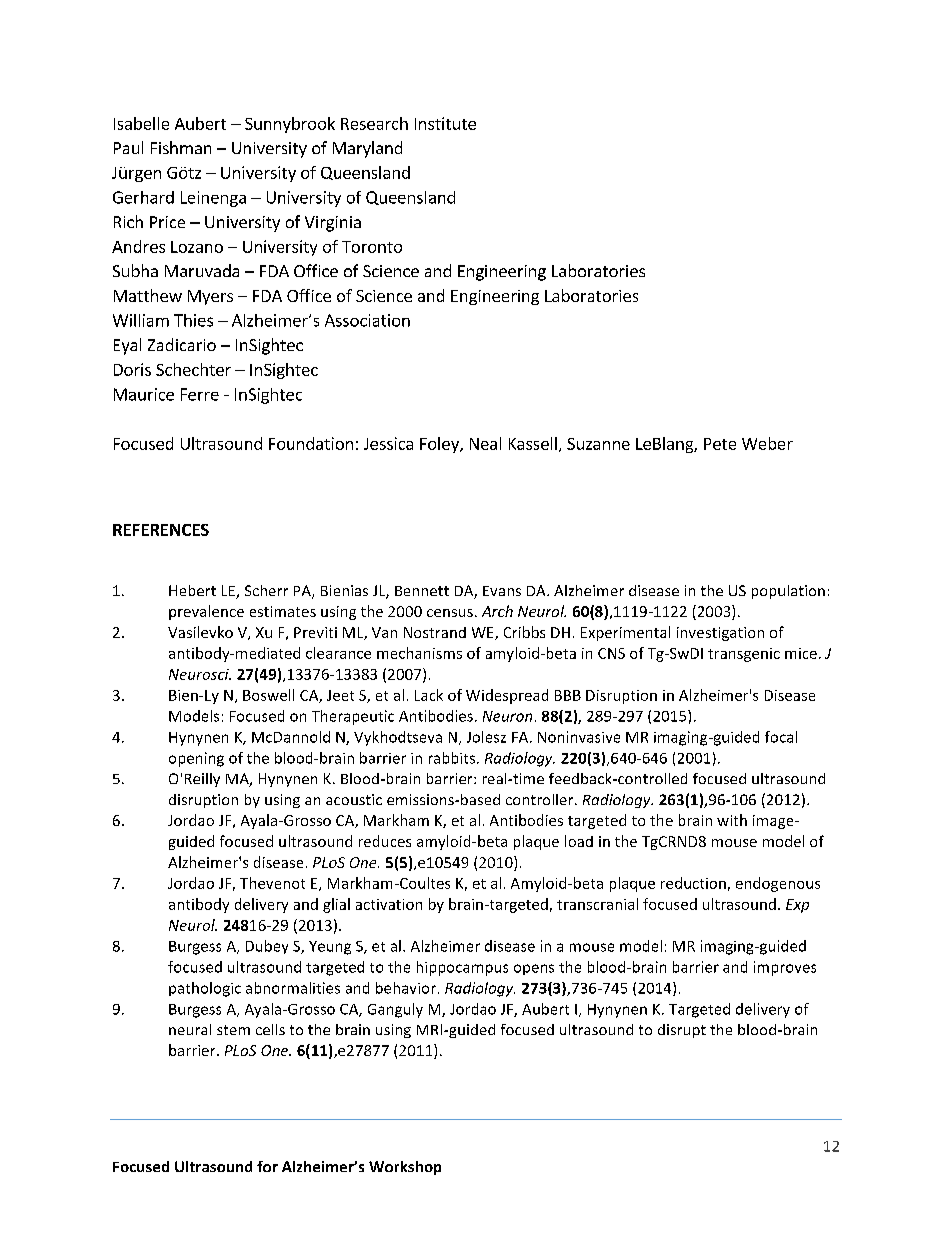 The image size is (952, 1233). Describe the element at coordinates (435, 632) in the screenshot. I see `Nostrand` at that location.
